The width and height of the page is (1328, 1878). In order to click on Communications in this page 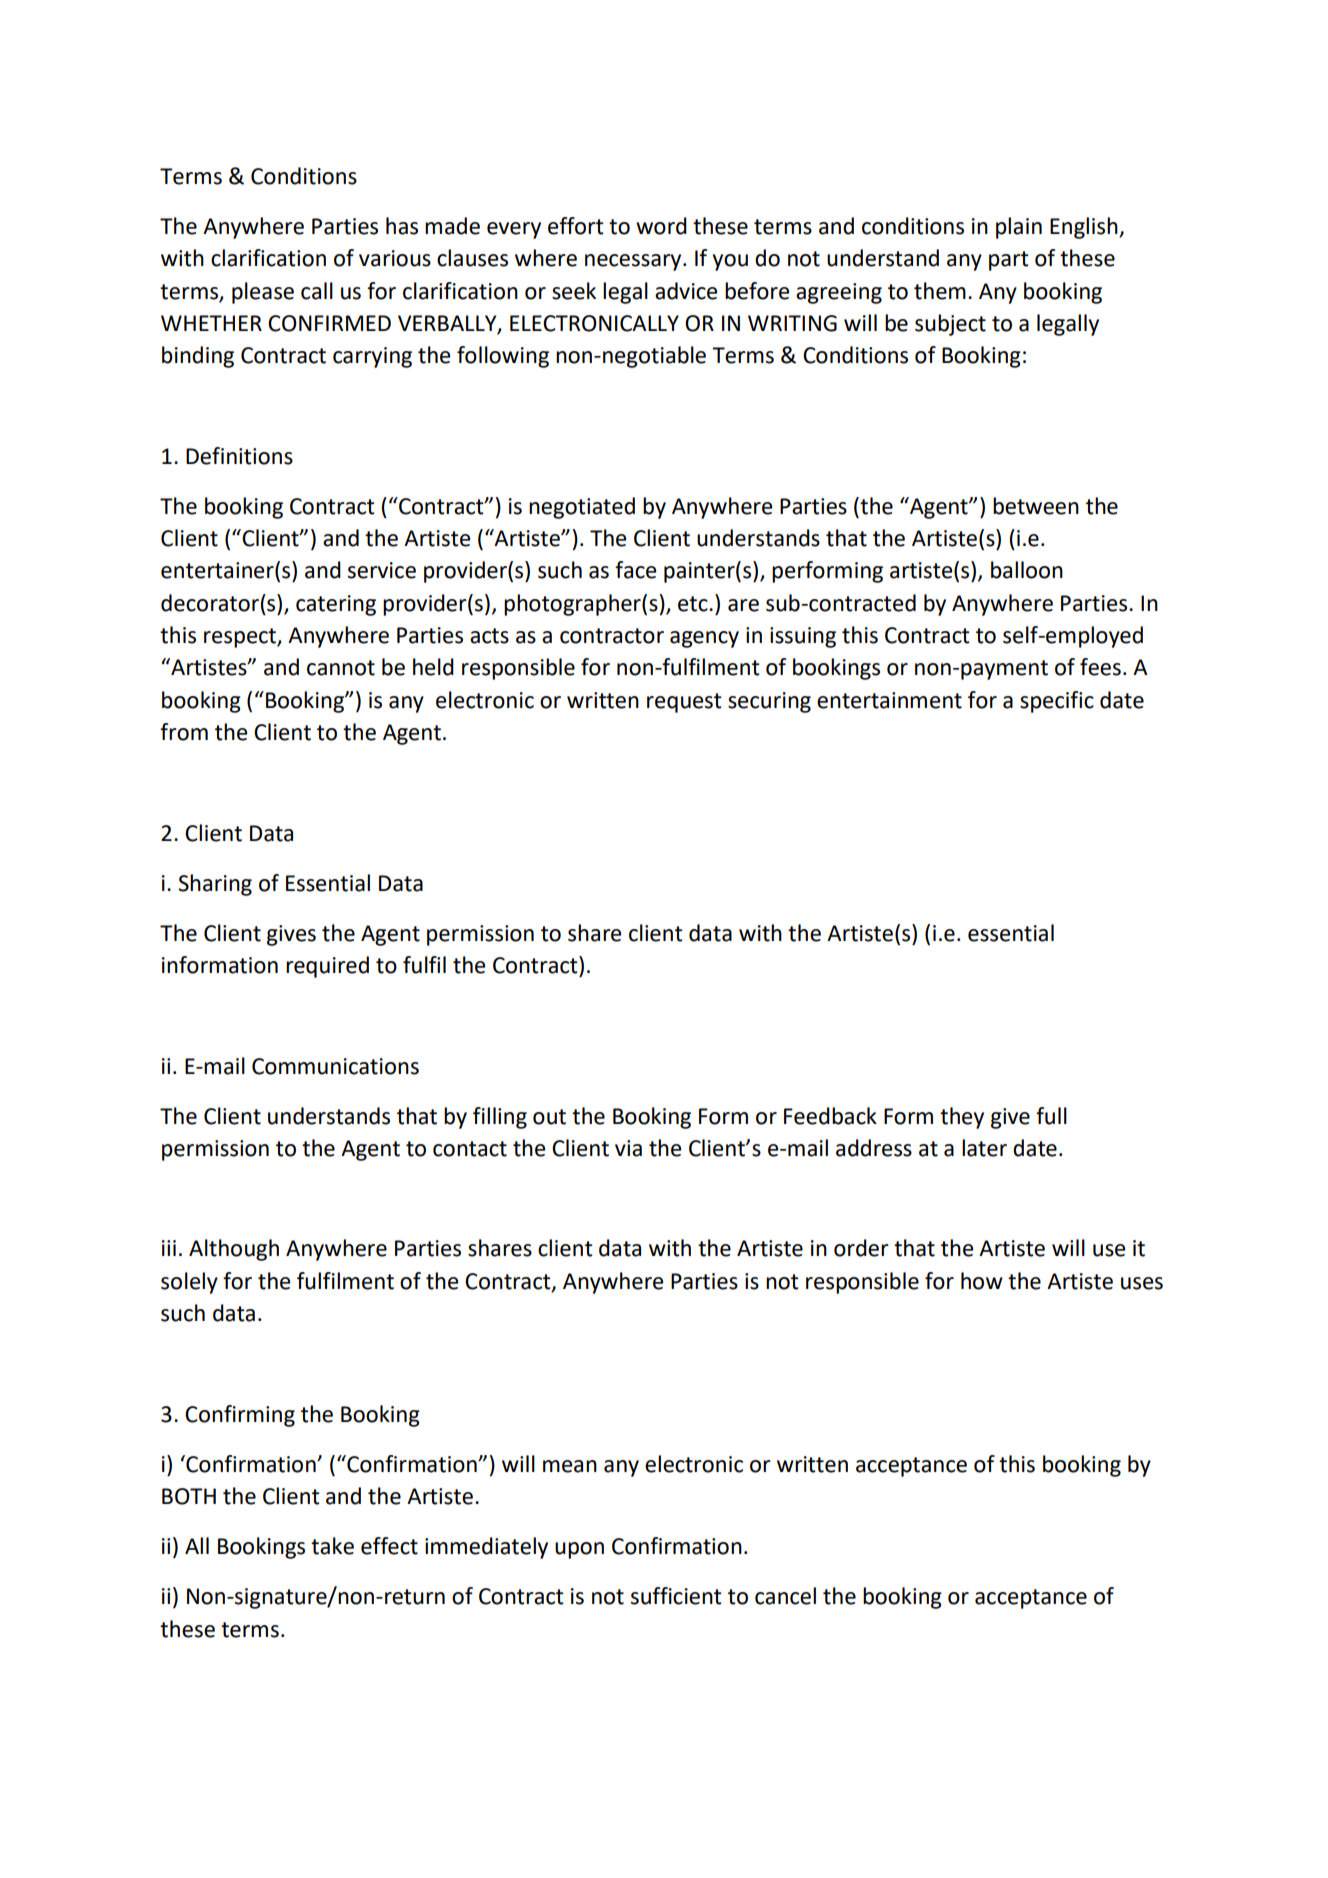, I will do `click(335, 1066)`.
